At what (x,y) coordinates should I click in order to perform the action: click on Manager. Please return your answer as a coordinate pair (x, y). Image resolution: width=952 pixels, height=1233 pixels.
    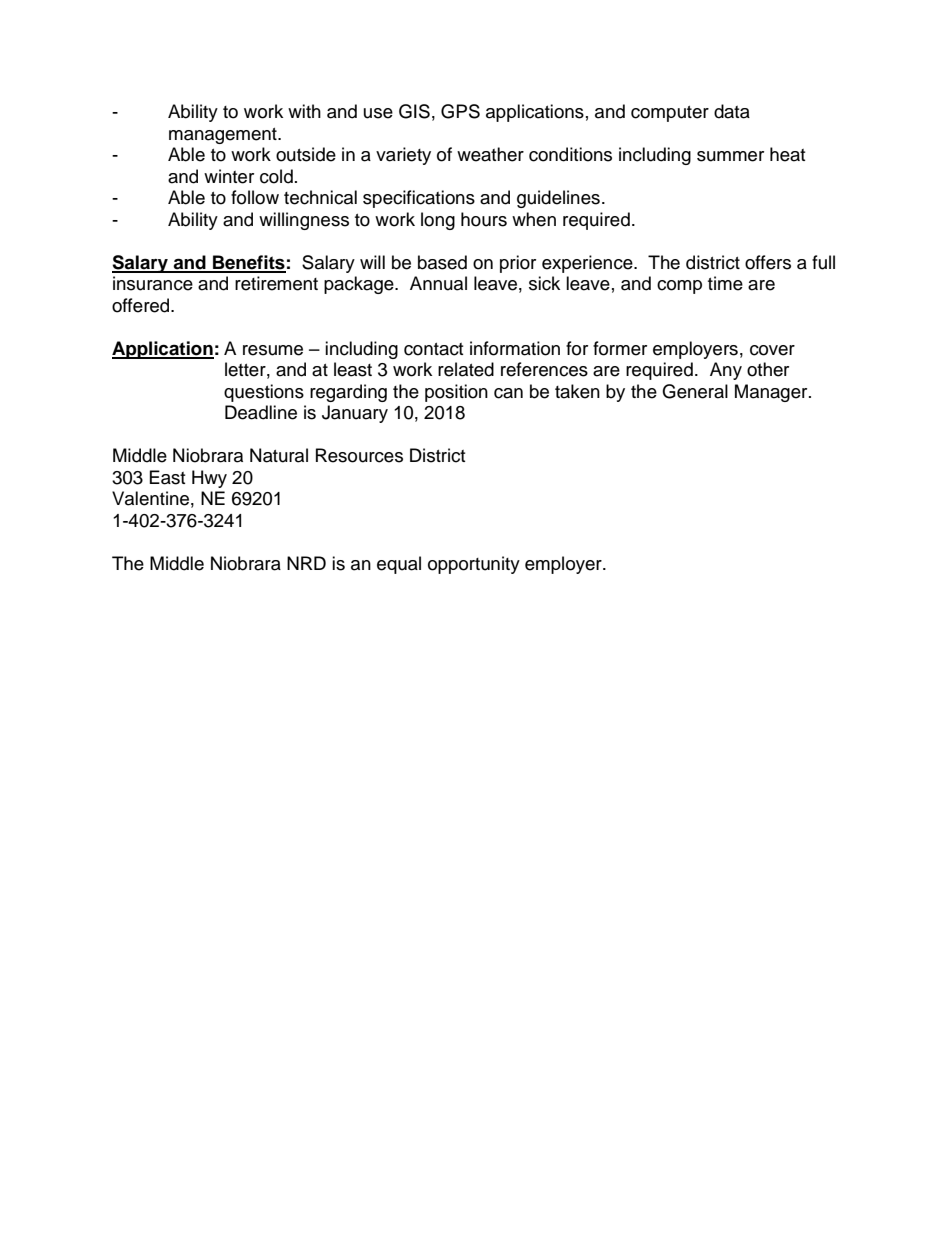
    Looking at the image, I should click on (772, 393).
